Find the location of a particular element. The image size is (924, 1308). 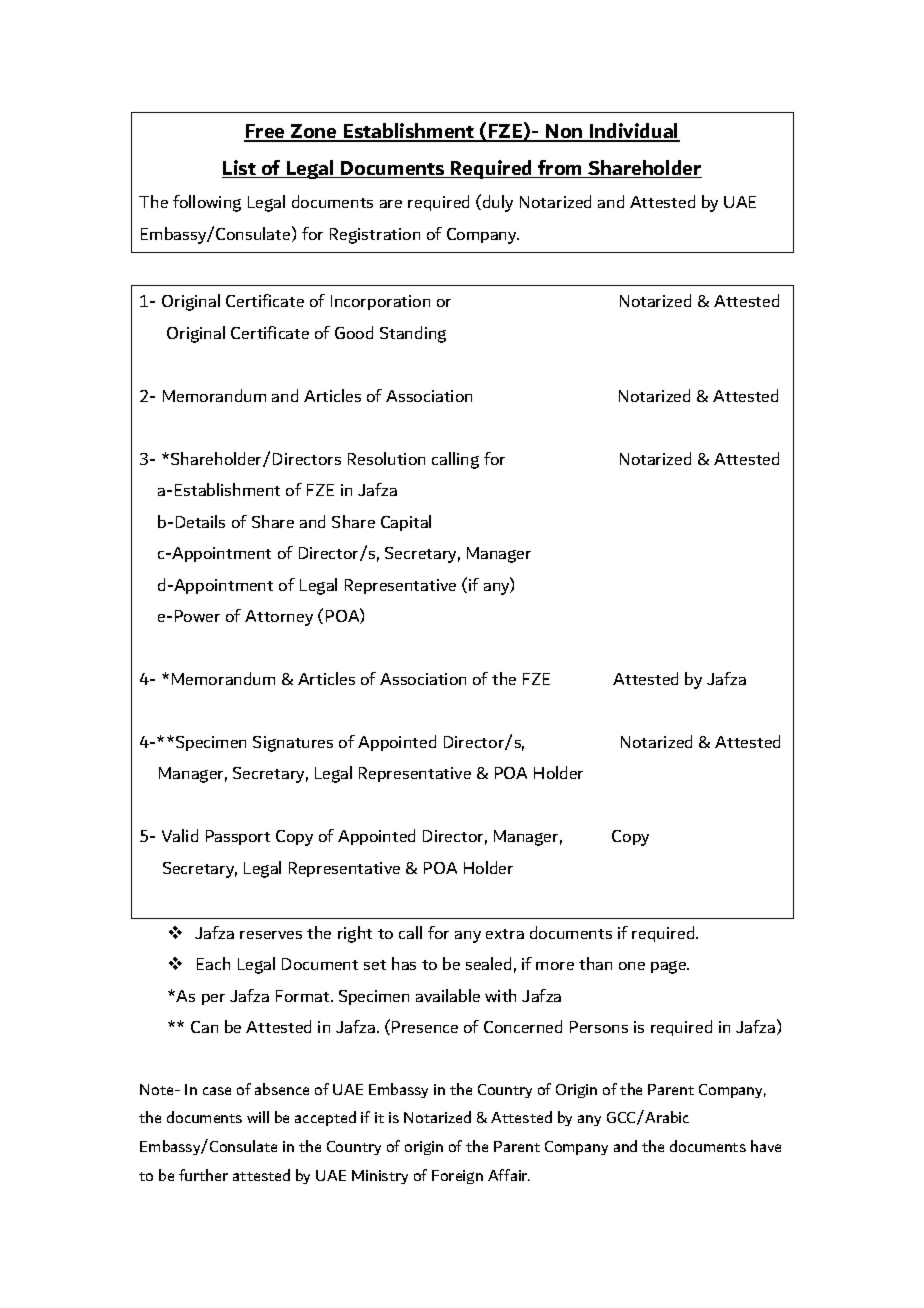

List is located at coordinates (240, 169).
